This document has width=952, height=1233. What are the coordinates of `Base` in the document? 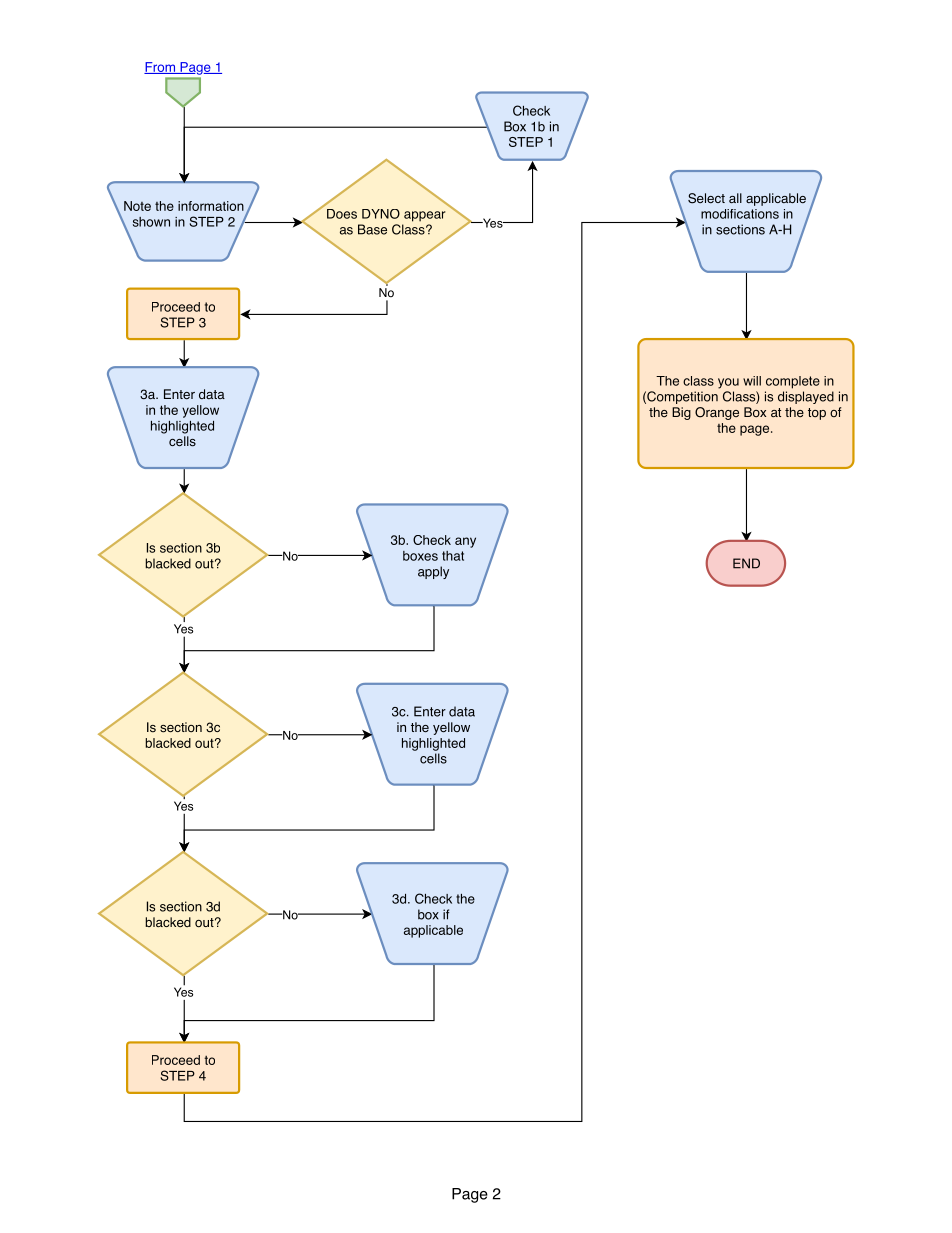 It's located at (372, 229).
